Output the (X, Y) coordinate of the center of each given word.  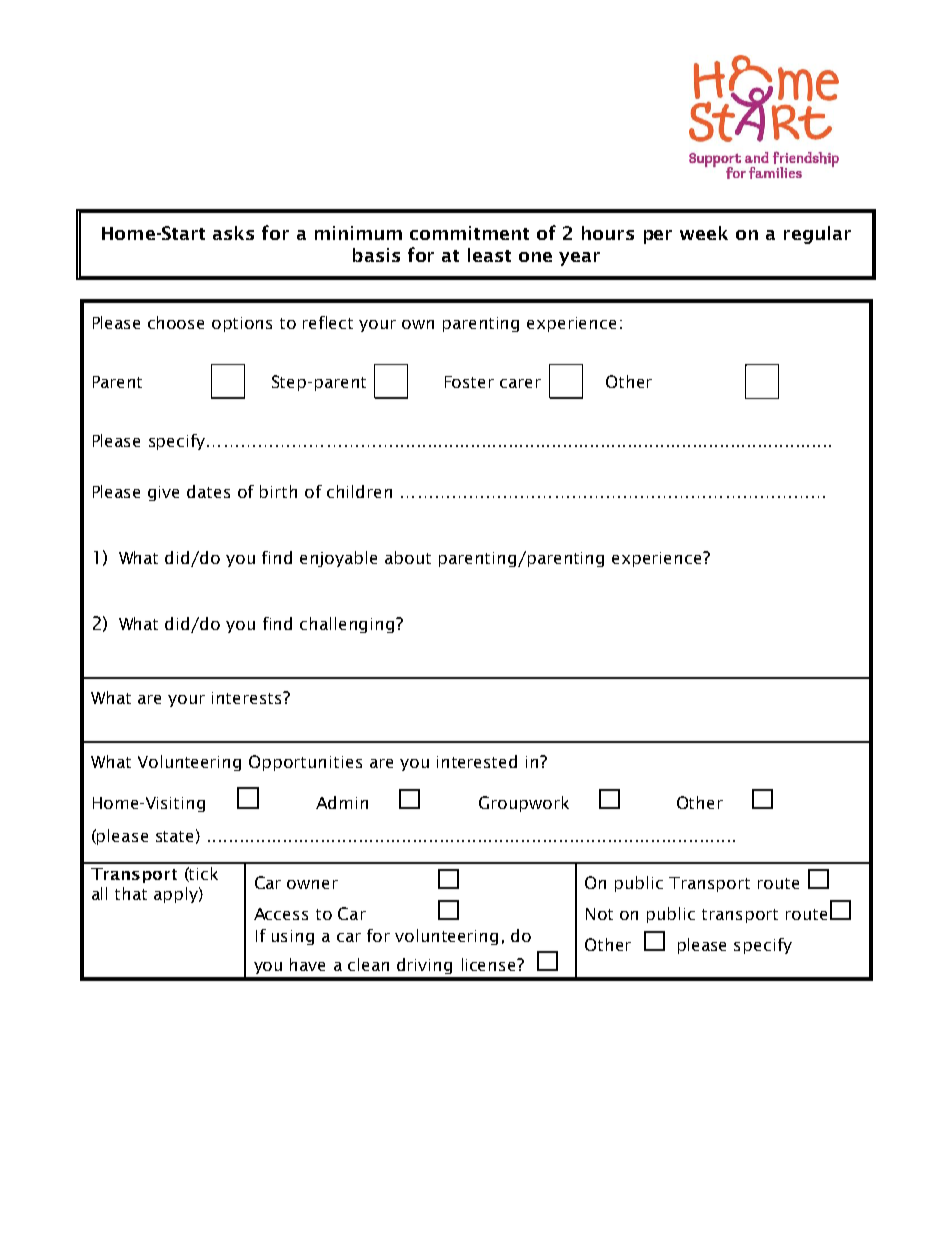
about (408, 557)
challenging (348, 625)
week (704, 233)
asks (233, 233)
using (293, 937)
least (489, 255)
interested (477, 761)
